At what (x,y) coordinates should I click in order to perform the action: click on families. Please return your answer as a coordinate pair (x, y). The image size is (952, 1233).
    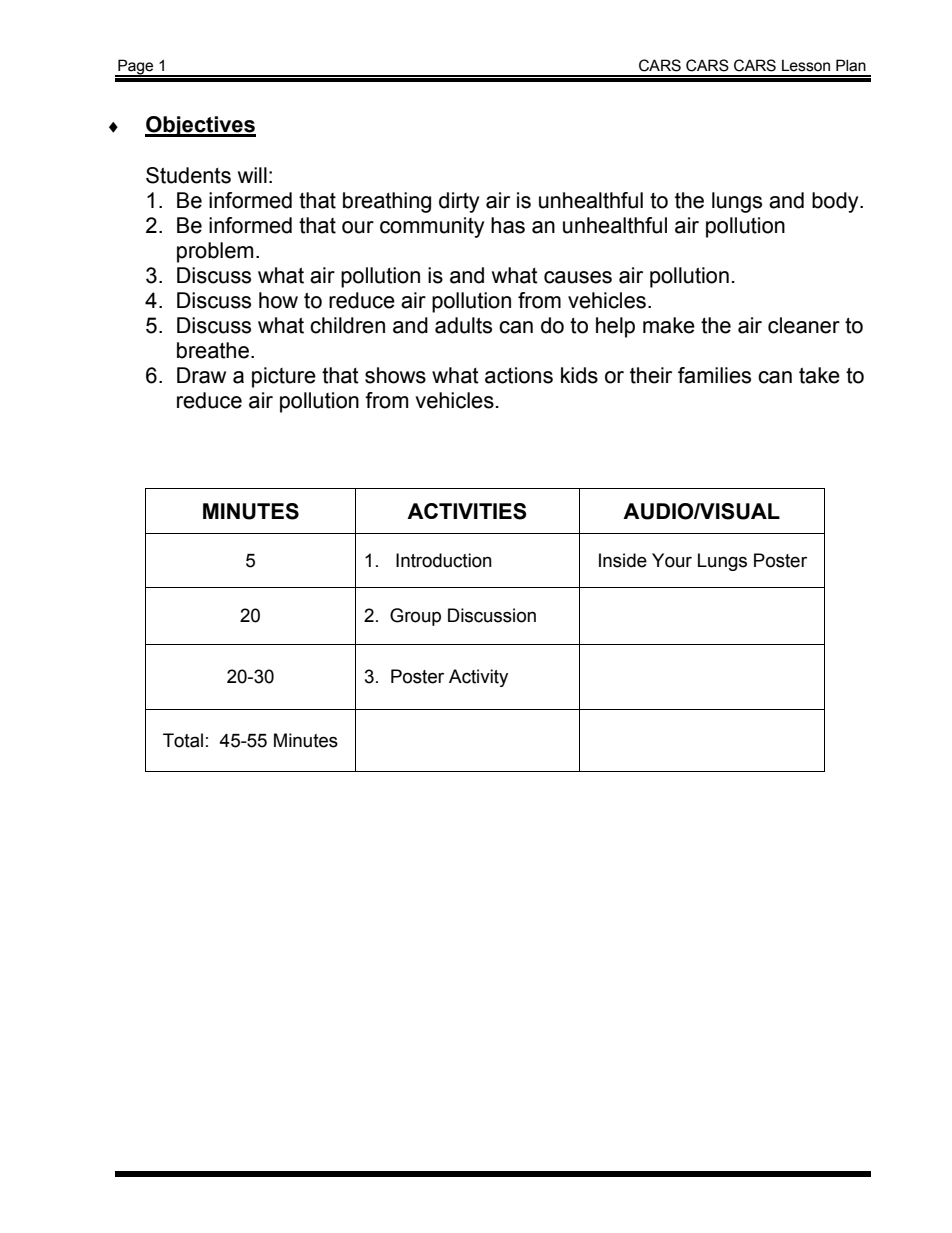
    Looking at the image, I should click on (714, 375).
